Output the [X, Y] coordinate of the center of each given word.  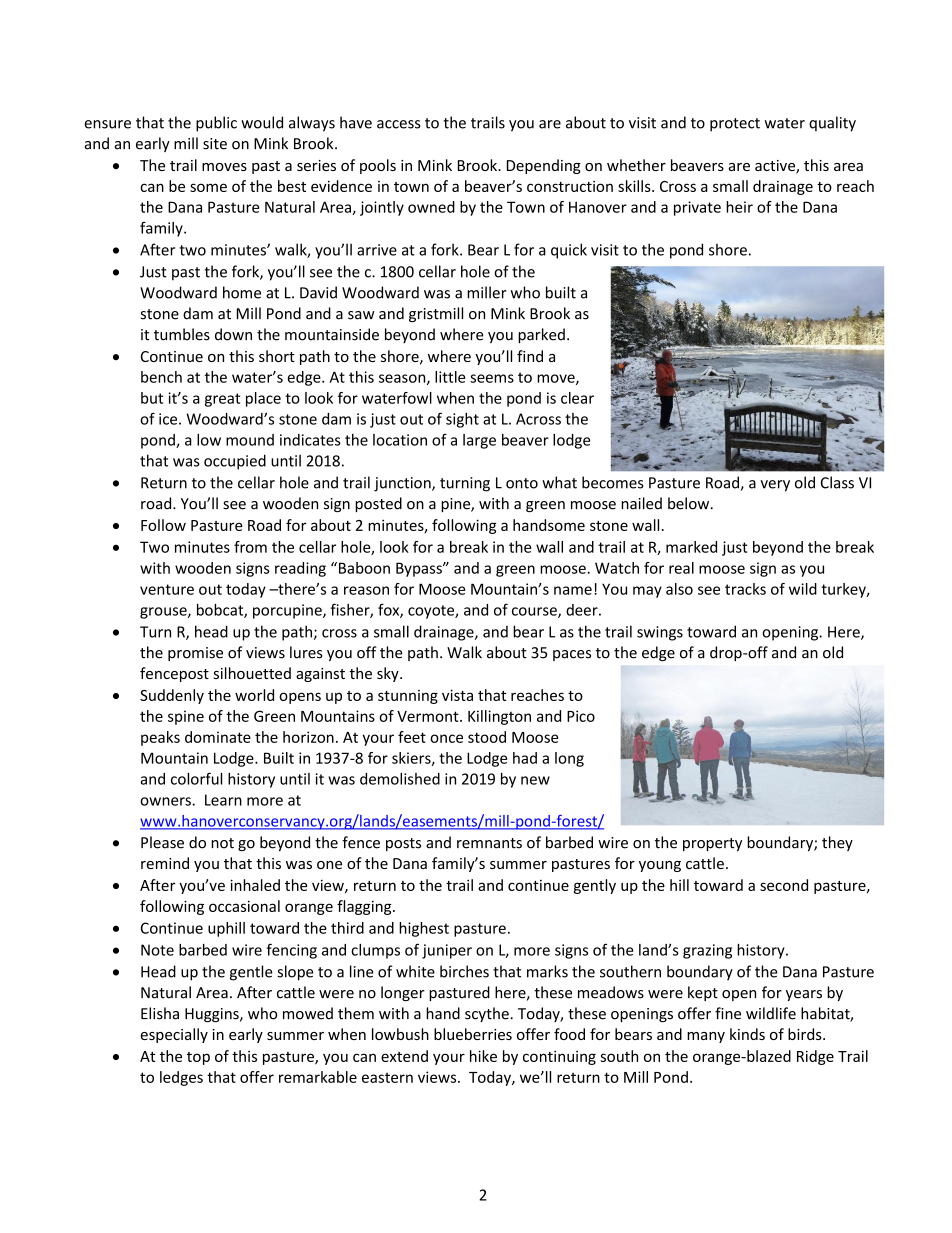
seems [492, 378]
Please [162, 842]
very [775, 486]
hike [483, 1056]
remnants [489, 843]
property [712, 844]
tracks [745, 589]
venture [167, 589]
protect [735, 125]
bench [161, 377]
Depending [544, 166]
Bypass [420, 569]
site [215, 144]
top [198, 1058]
